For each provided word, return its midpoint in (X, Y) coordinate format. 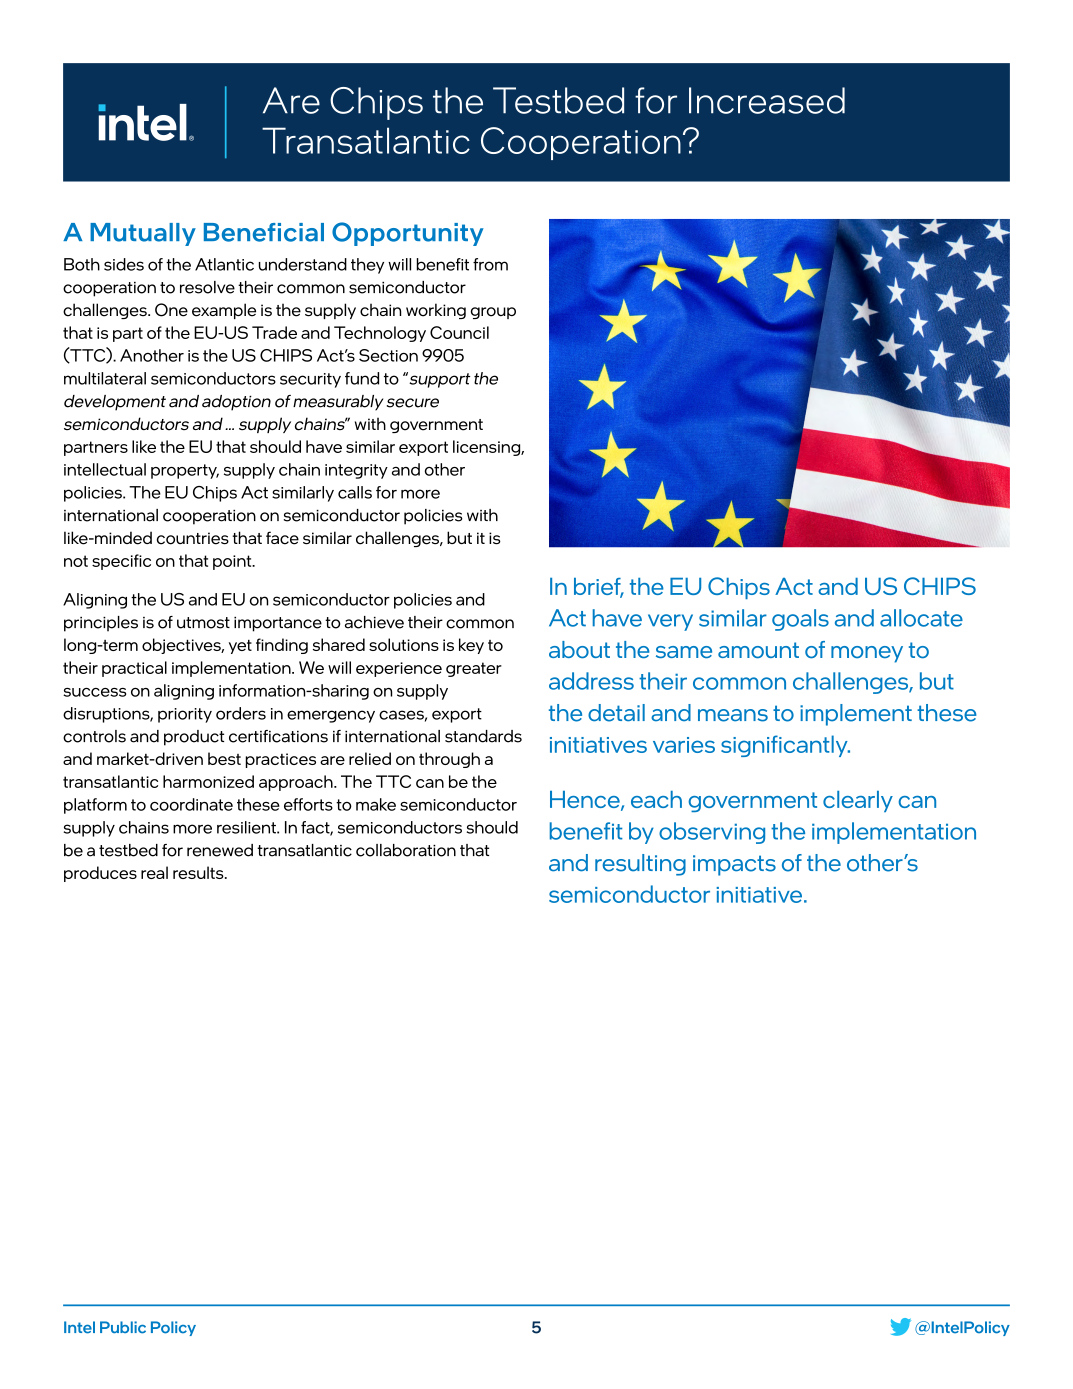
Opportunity (408, 234)
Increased (767, 100)
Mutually (143, 234)
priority (185, 715)
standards (483, 736)
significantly (785, 746)
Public (123, 1327)
